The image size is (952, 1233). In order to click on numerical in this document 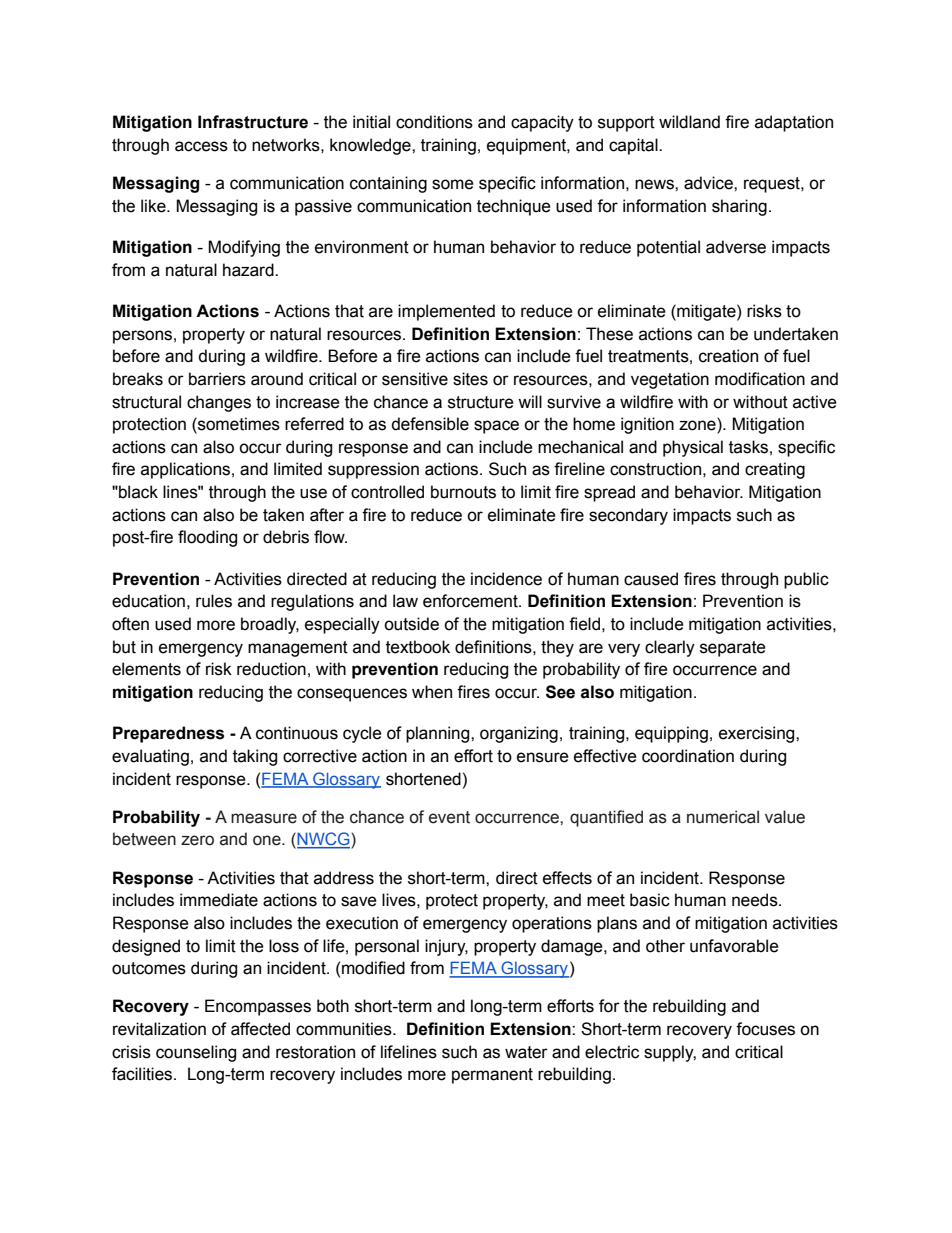, I will do `click(723, 817)`.
